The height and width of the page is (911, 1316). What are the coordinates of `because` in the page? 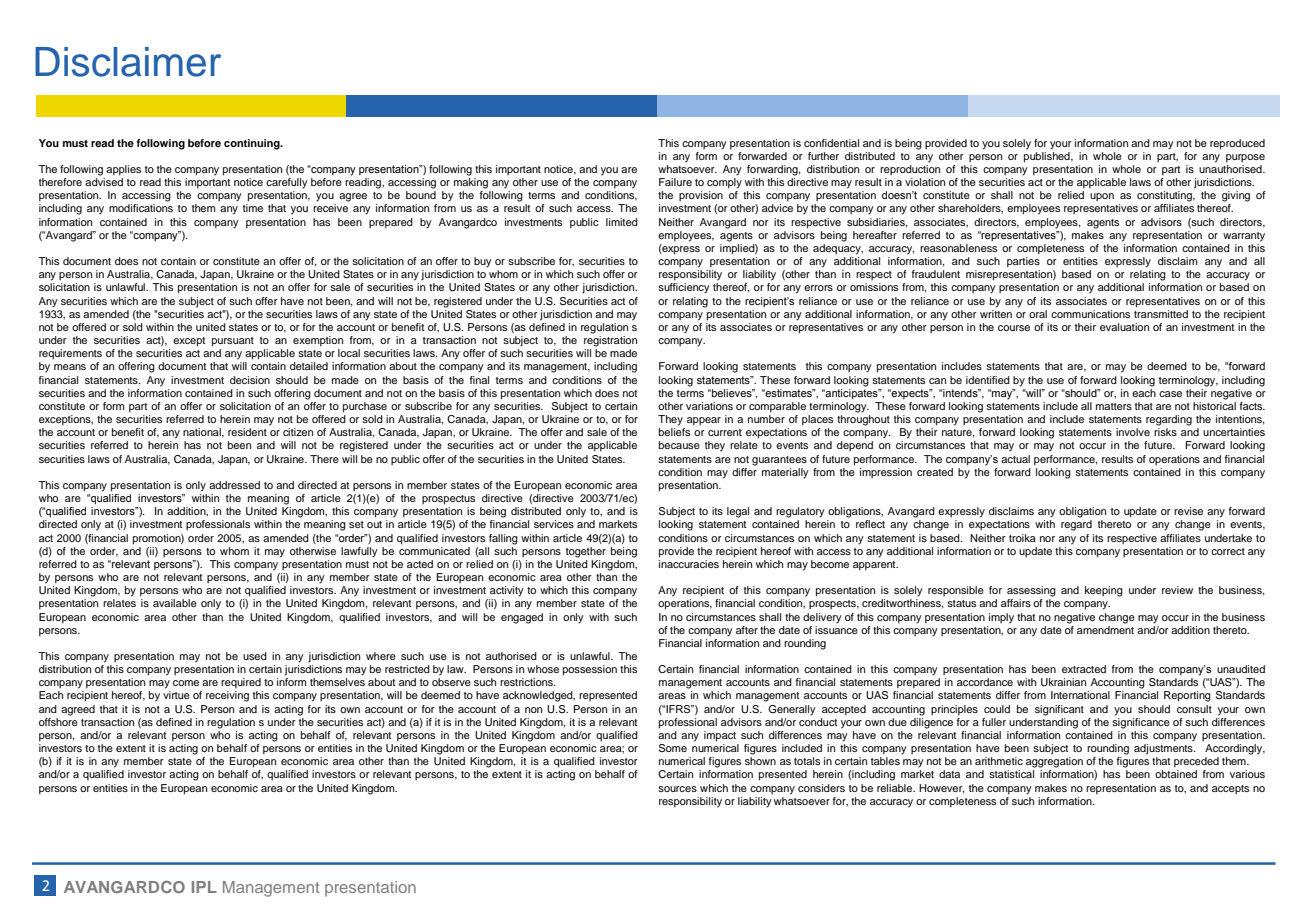 It's located at (679, 445).
